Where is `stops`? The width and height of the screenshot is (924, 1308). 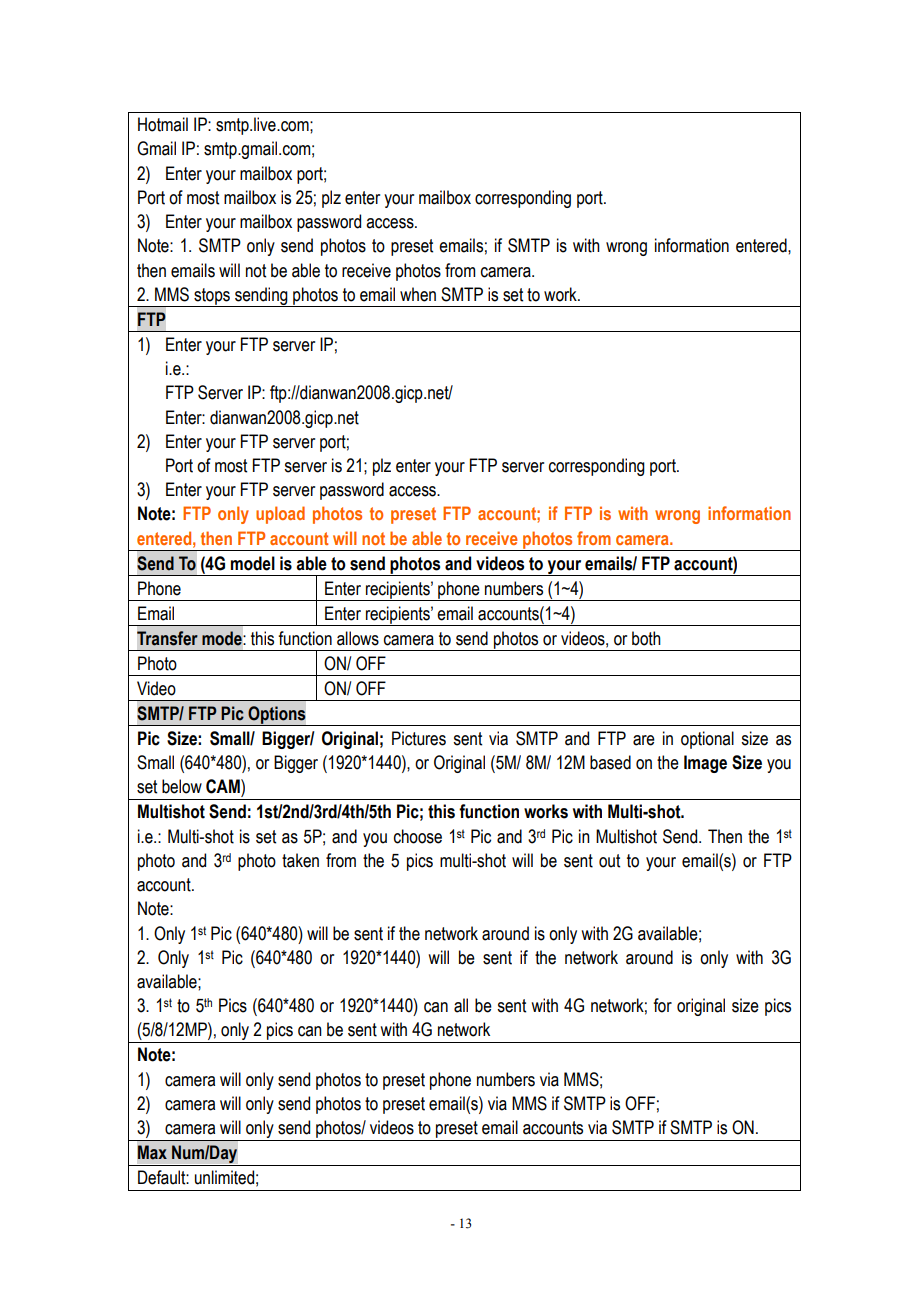
stops is located at coordinates (212, 297).
